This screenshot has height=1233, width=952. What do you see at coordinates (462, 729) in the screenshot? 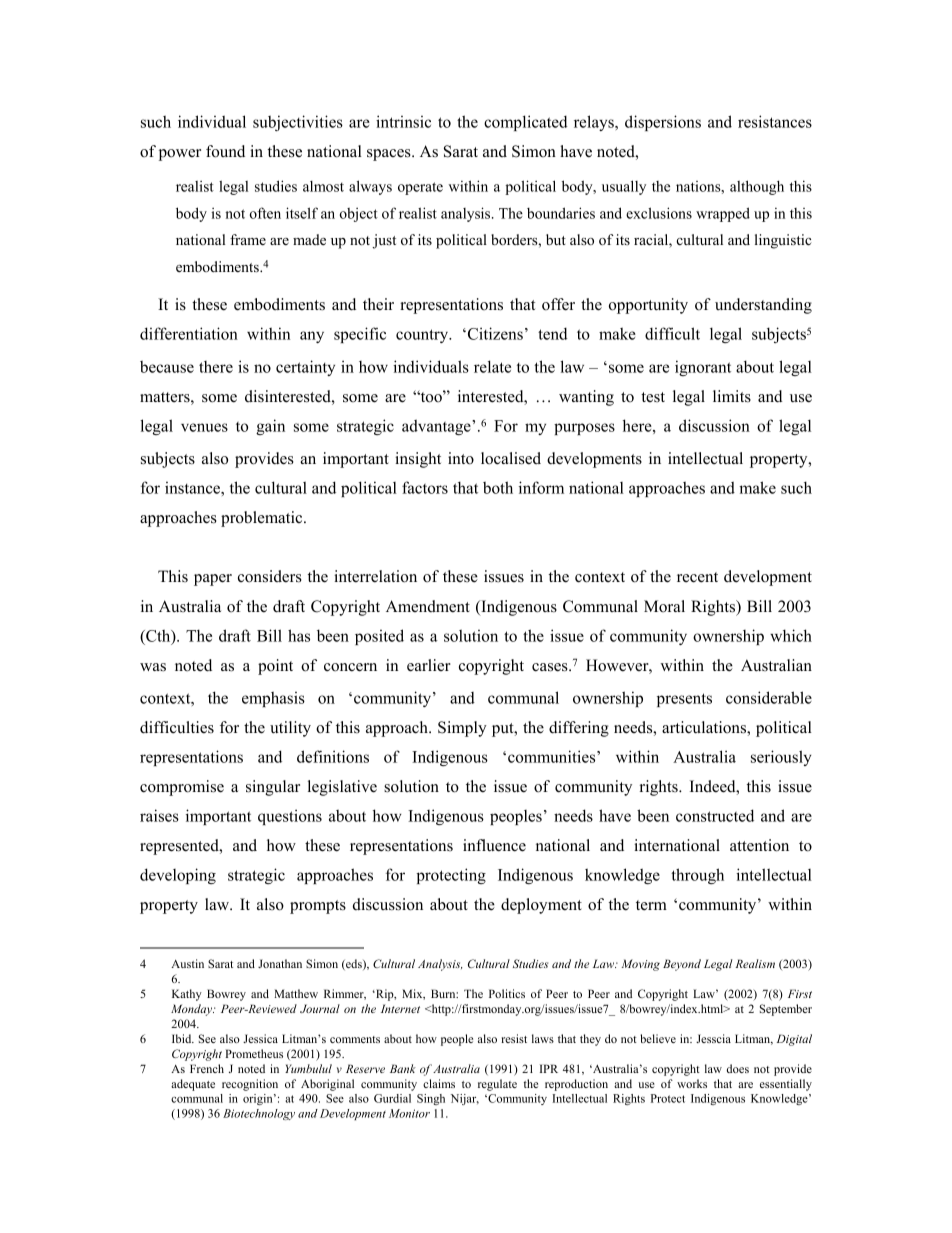
I see `Simply` at bounding box center [462, 729].
